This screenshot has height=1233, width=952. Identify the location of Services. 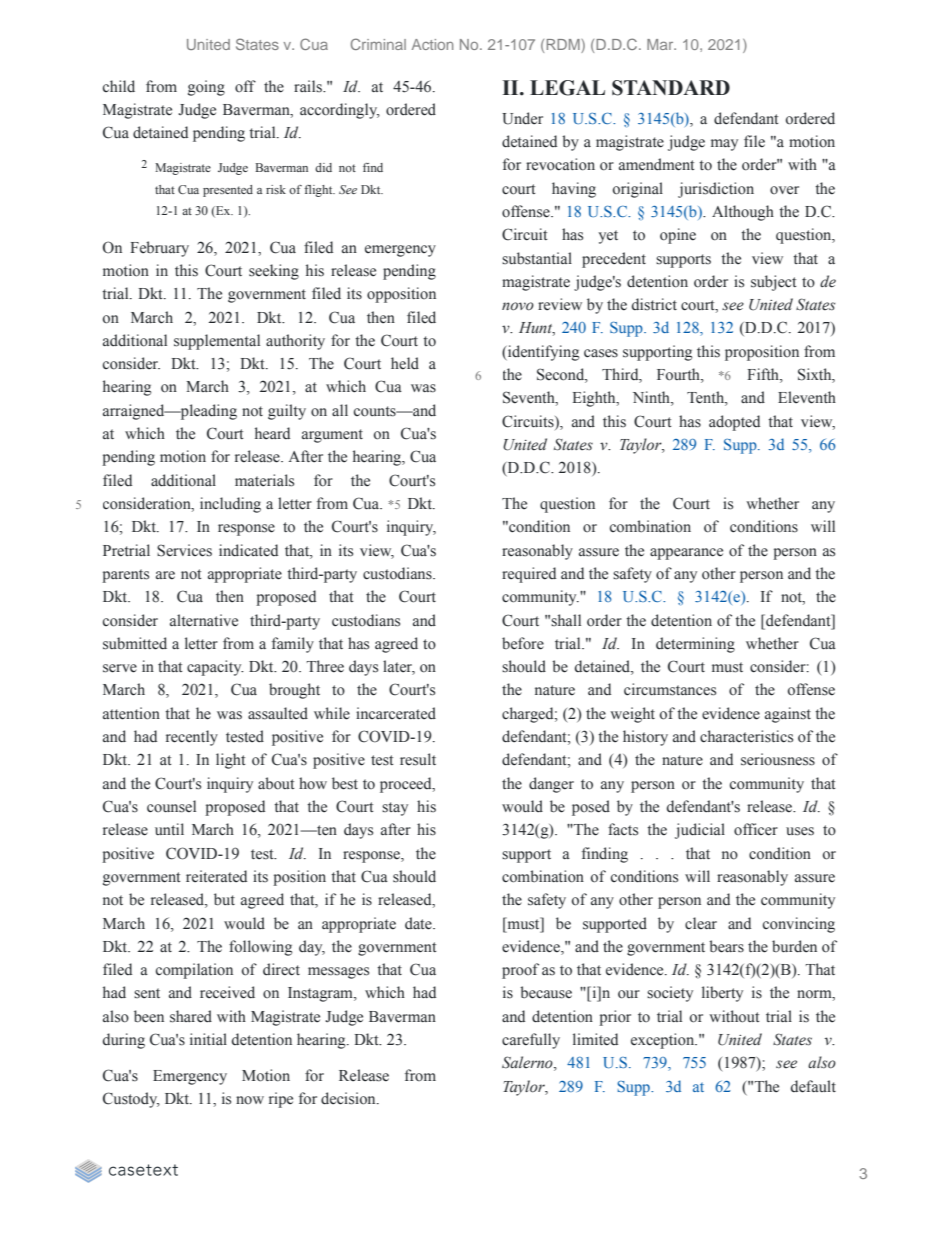
(184, 550).
